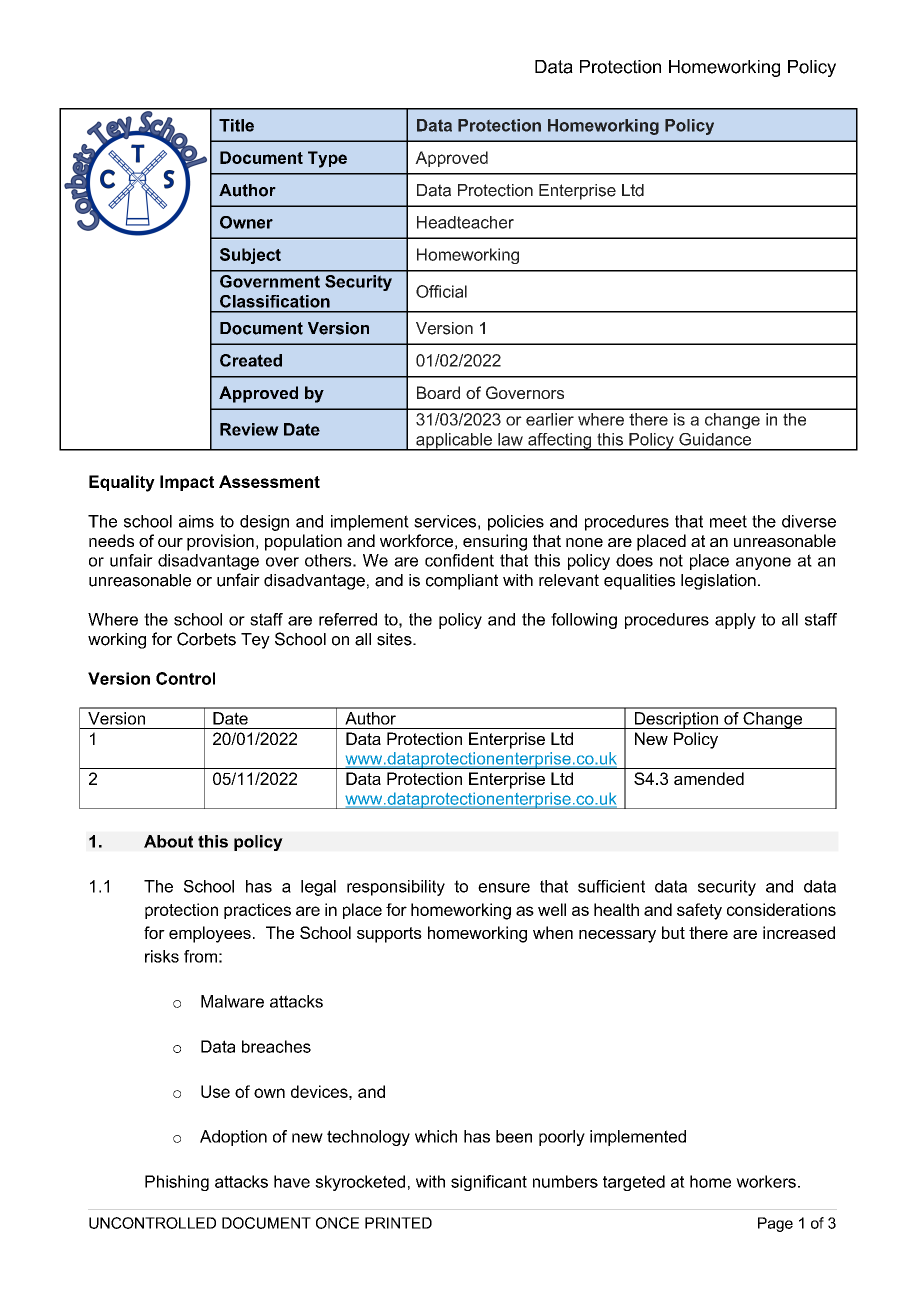 The image size is (924, 1308). What do you see at coordinates (327, 159) in the screenshot?
I see `Type` at bounding box center [327, 159].
